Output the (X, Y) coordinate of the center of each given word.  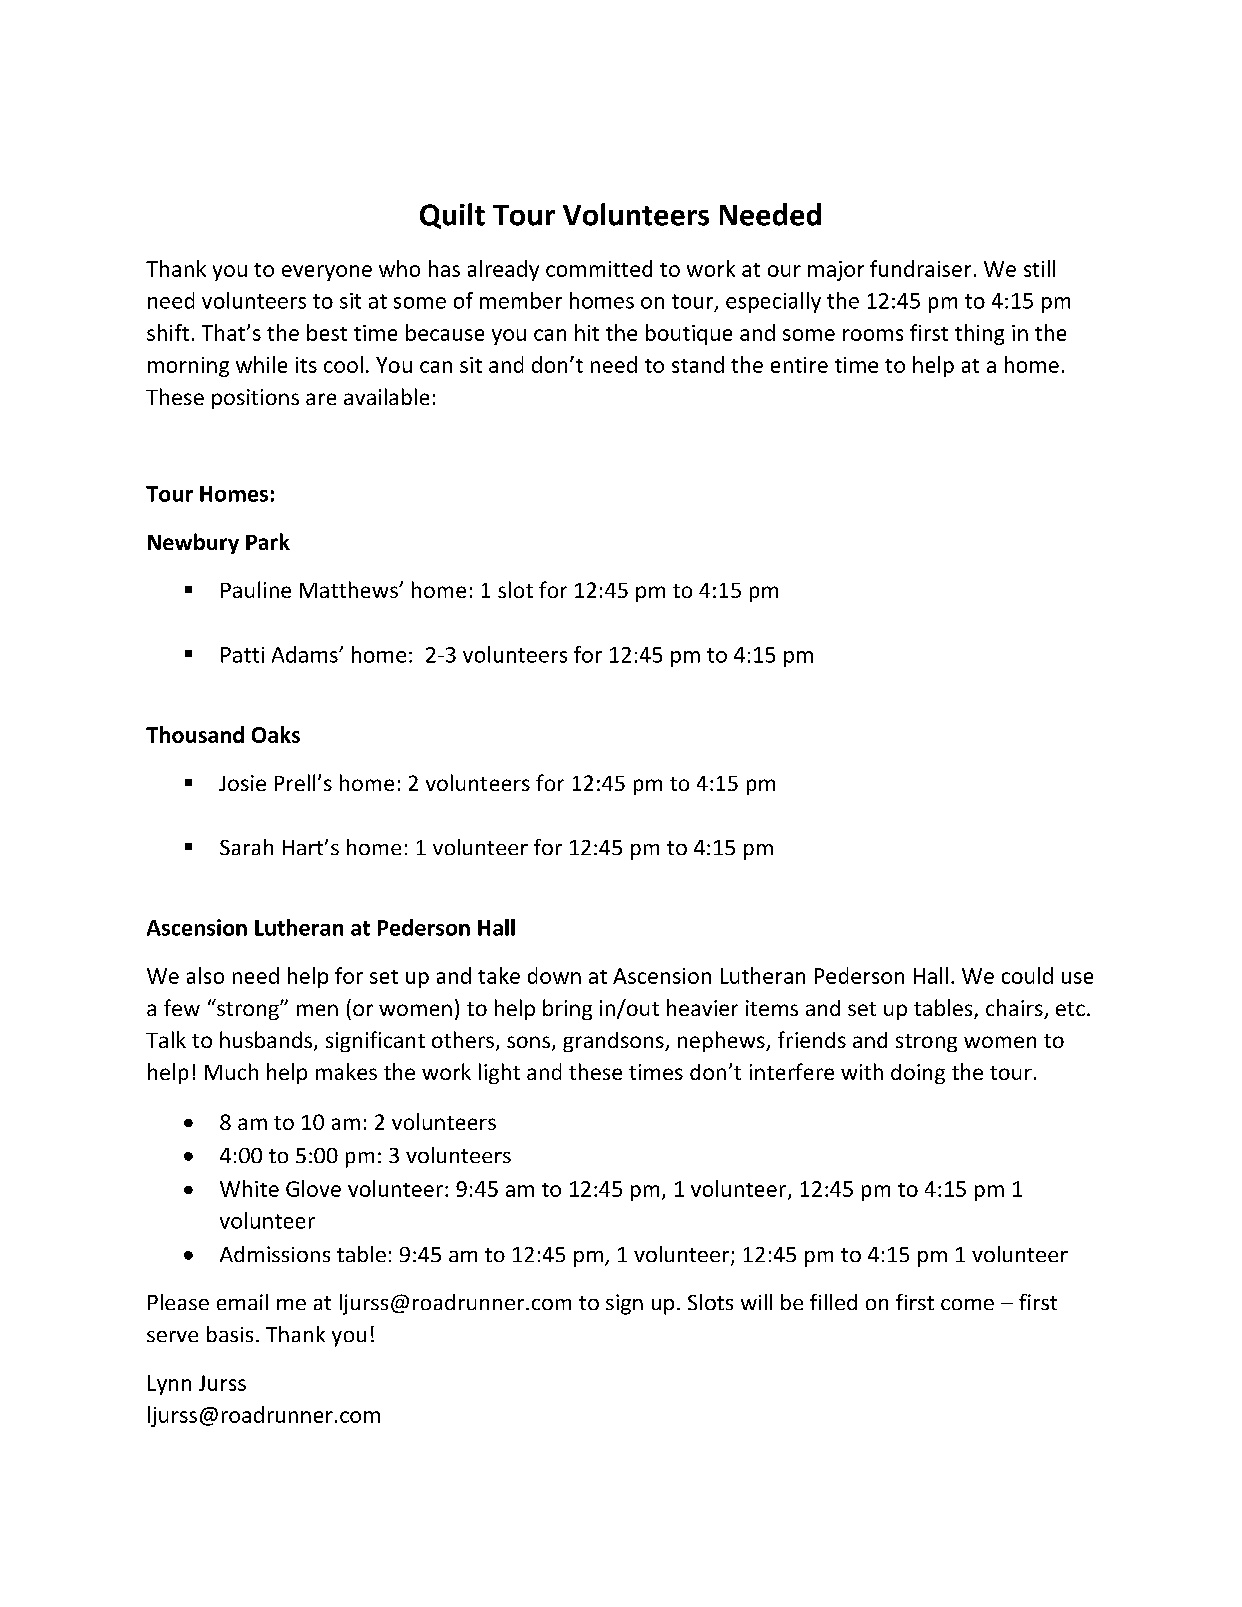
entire (799, 365)
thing (979, 334)
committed (599, 268)
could (1027, 975)
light (499, 1073)
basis (230, 1334)
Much (231, 1071)
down (554, 975)
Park (268, 541)
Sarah (246, 847)
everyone (327, 273)
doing (918, 1074)
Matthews (350, 589)
